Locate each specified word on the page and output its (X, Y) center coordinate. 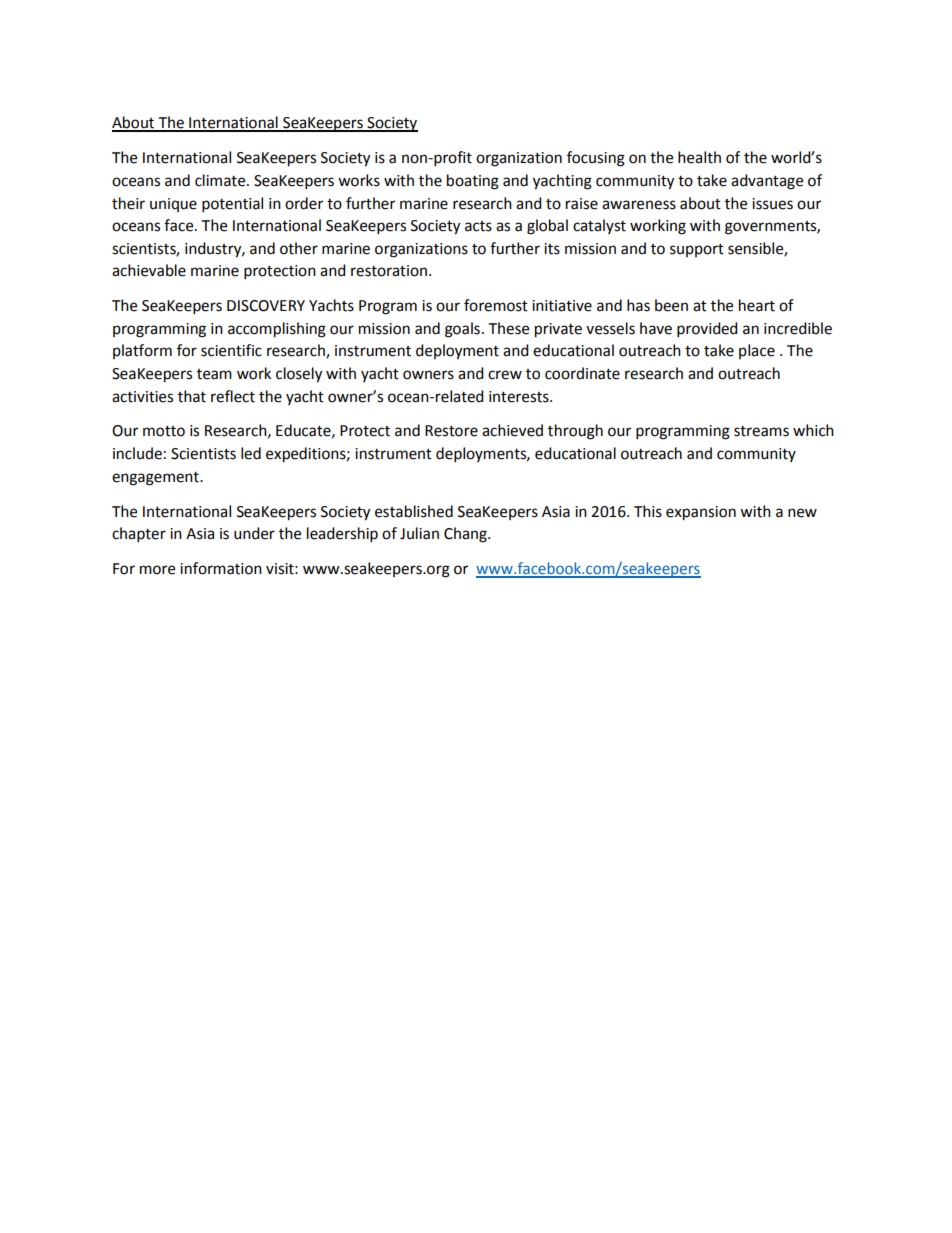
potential (232, 205)
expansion (701, 513)
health (699, 157)
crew (505, 375)
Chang (466, 535)
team (214, 374)
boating (473, 182)
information (221, 568)
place (757, 351)
